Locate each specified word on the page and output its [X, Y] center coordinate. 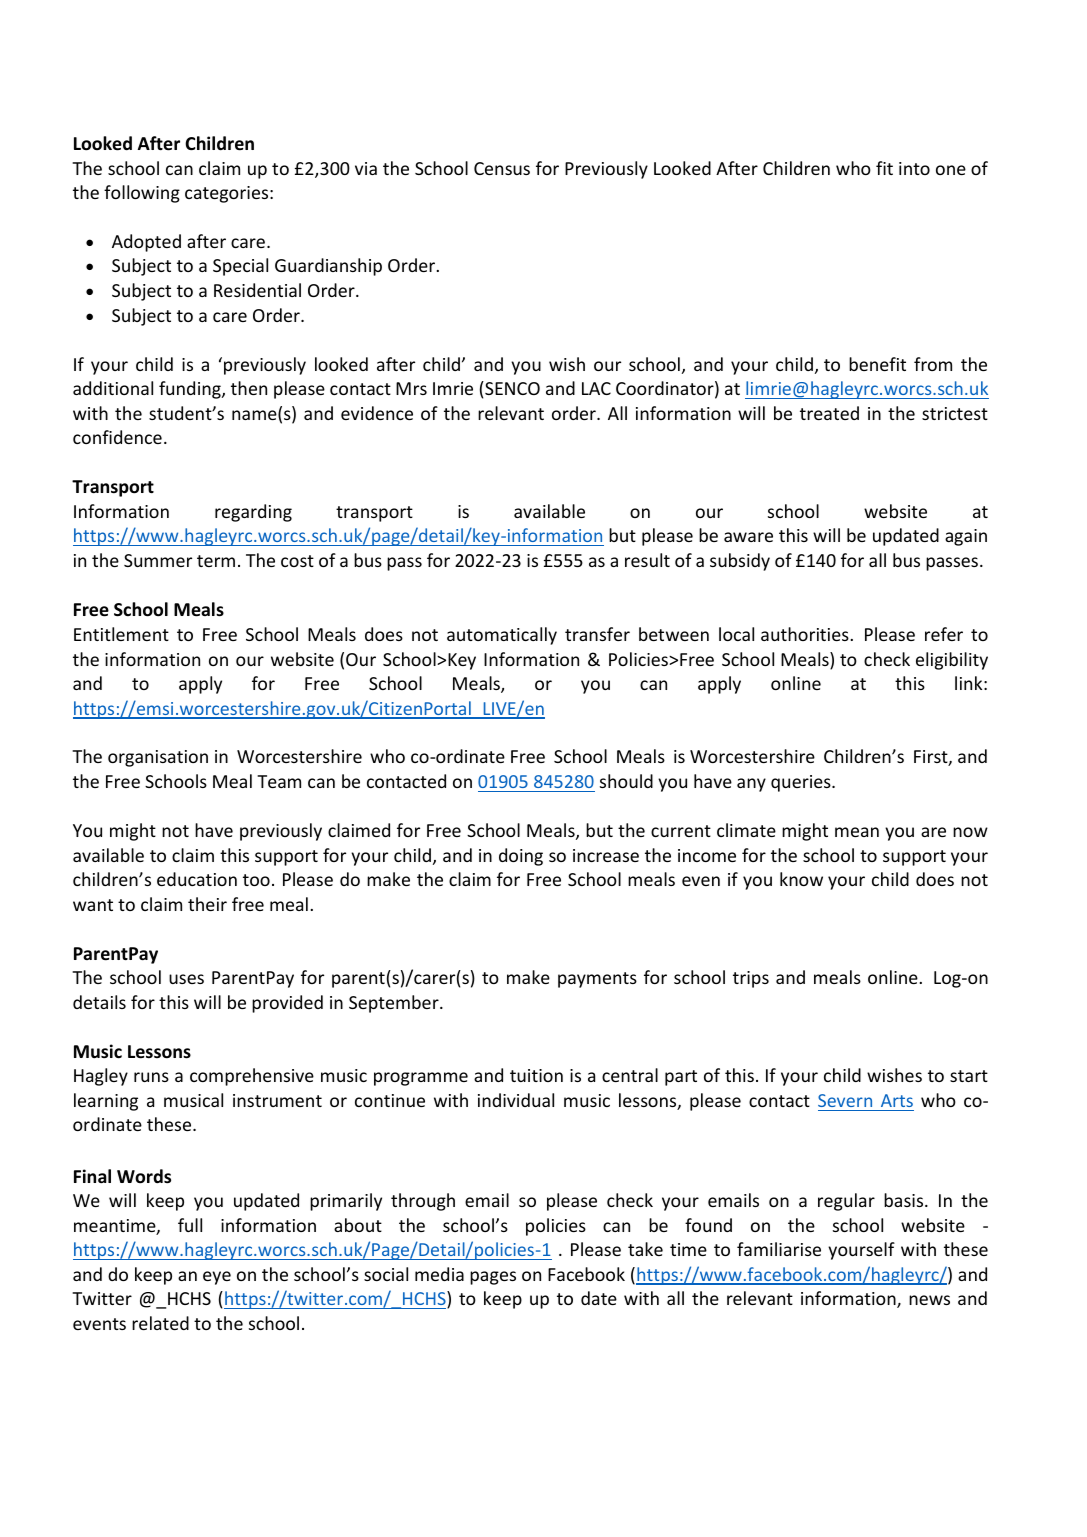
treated [829, 413]
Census [502, 168]
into [914, 168]
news [929, 1300]
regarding [253, 513]
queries [802, 783]
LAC [596, 388]
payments [597, 980]
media [439, 1274]
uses [186, 979]
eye [217, 1278]
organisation [158, 758]
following [142, 194]
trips [751, 979]
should [626, 781]
